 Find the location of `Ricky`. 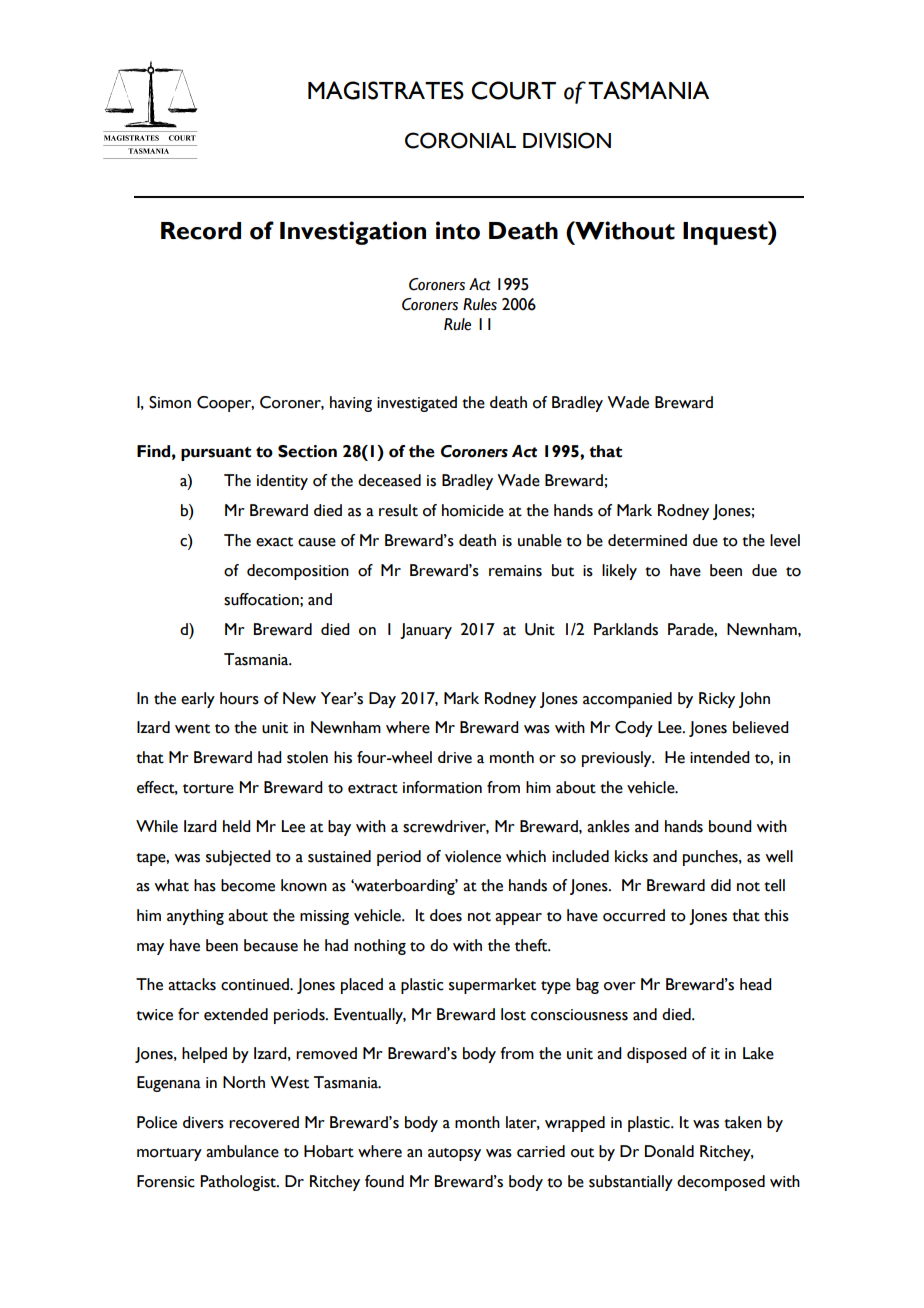

Ricky is located at coordinates (717, 700).
